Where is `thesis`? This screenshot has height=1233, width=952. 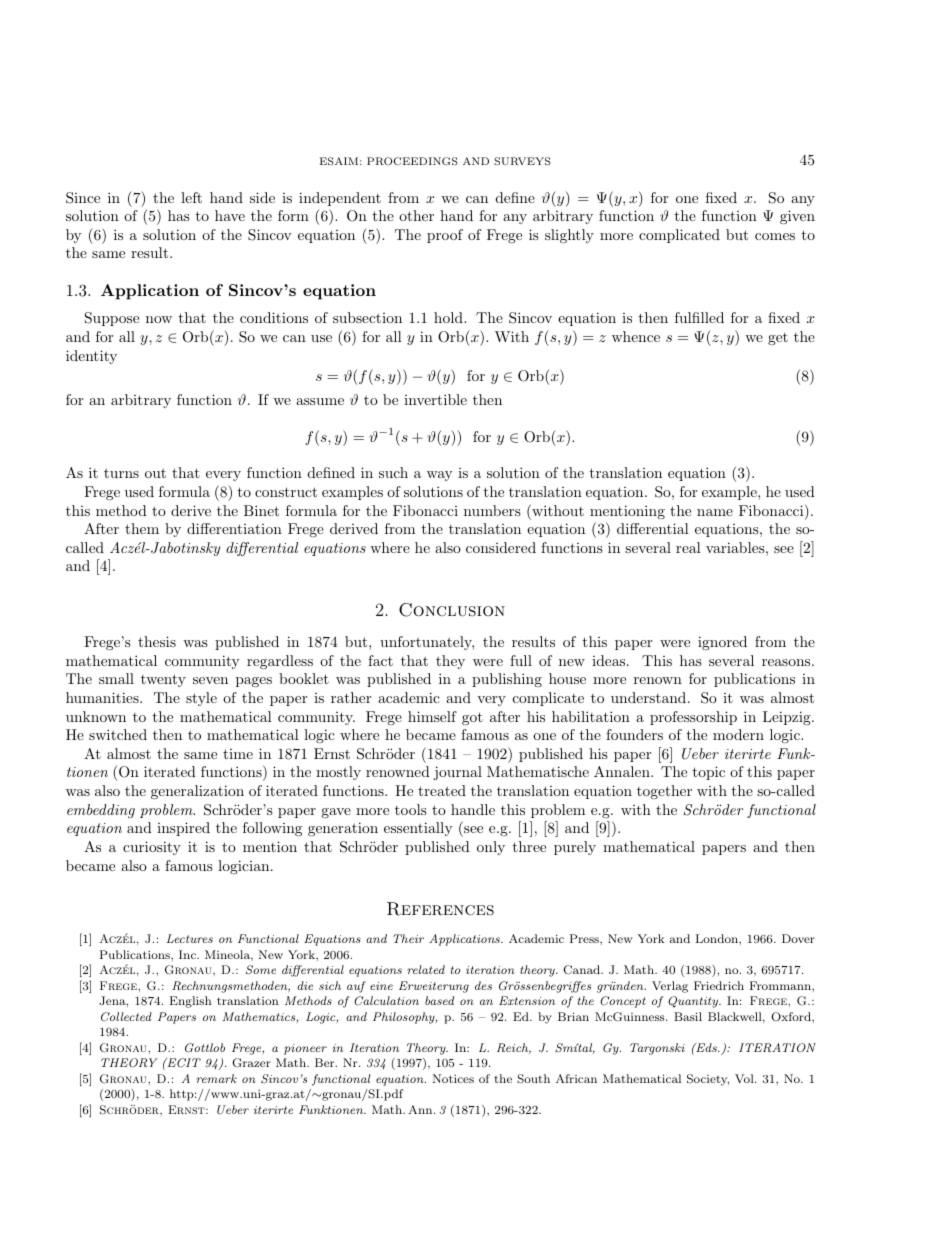
thesis is located at coordinates (157, 641).
